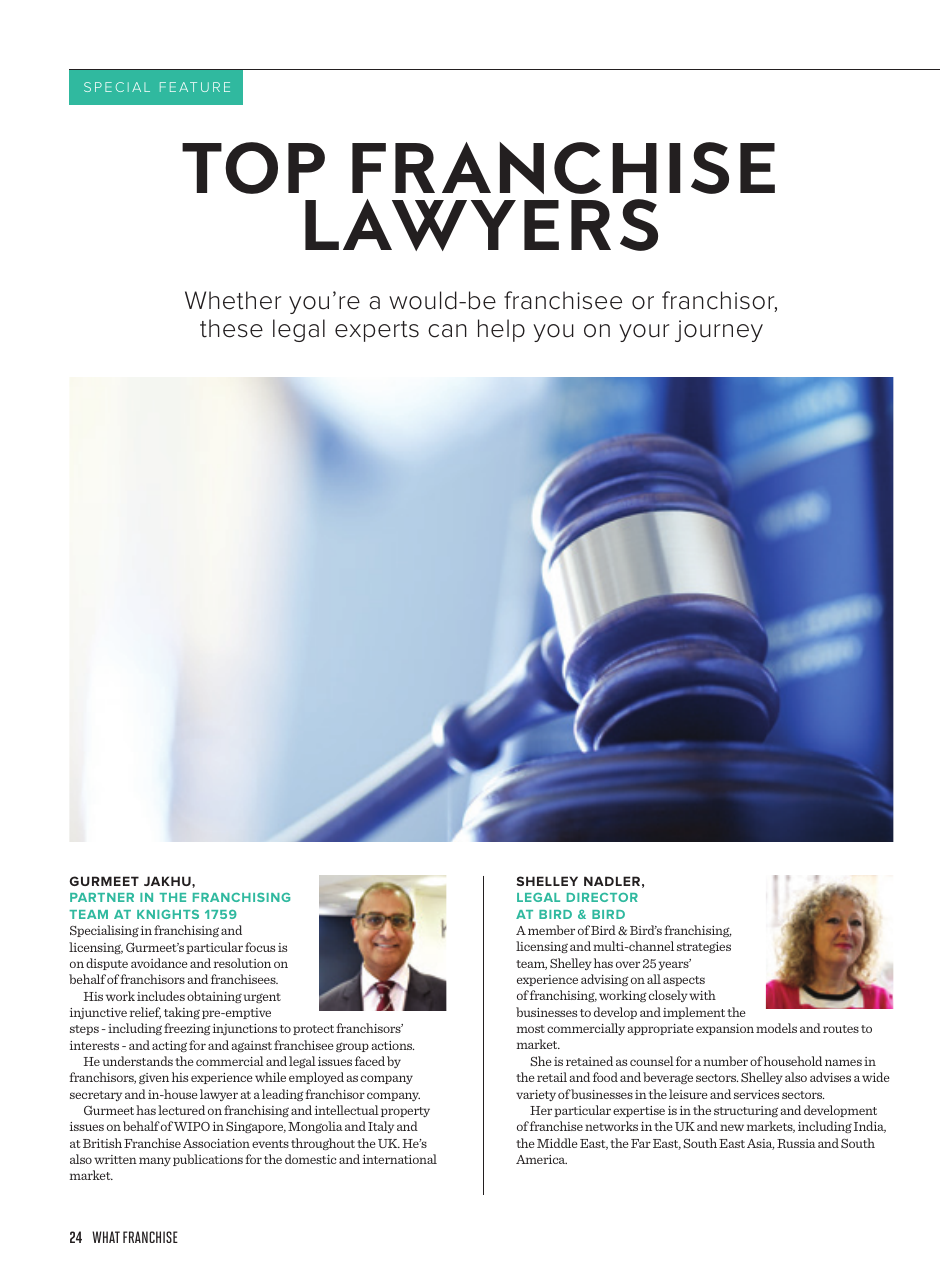  Describe the element at coordinates (155, 1161) in the document. I see `many` at that location.
